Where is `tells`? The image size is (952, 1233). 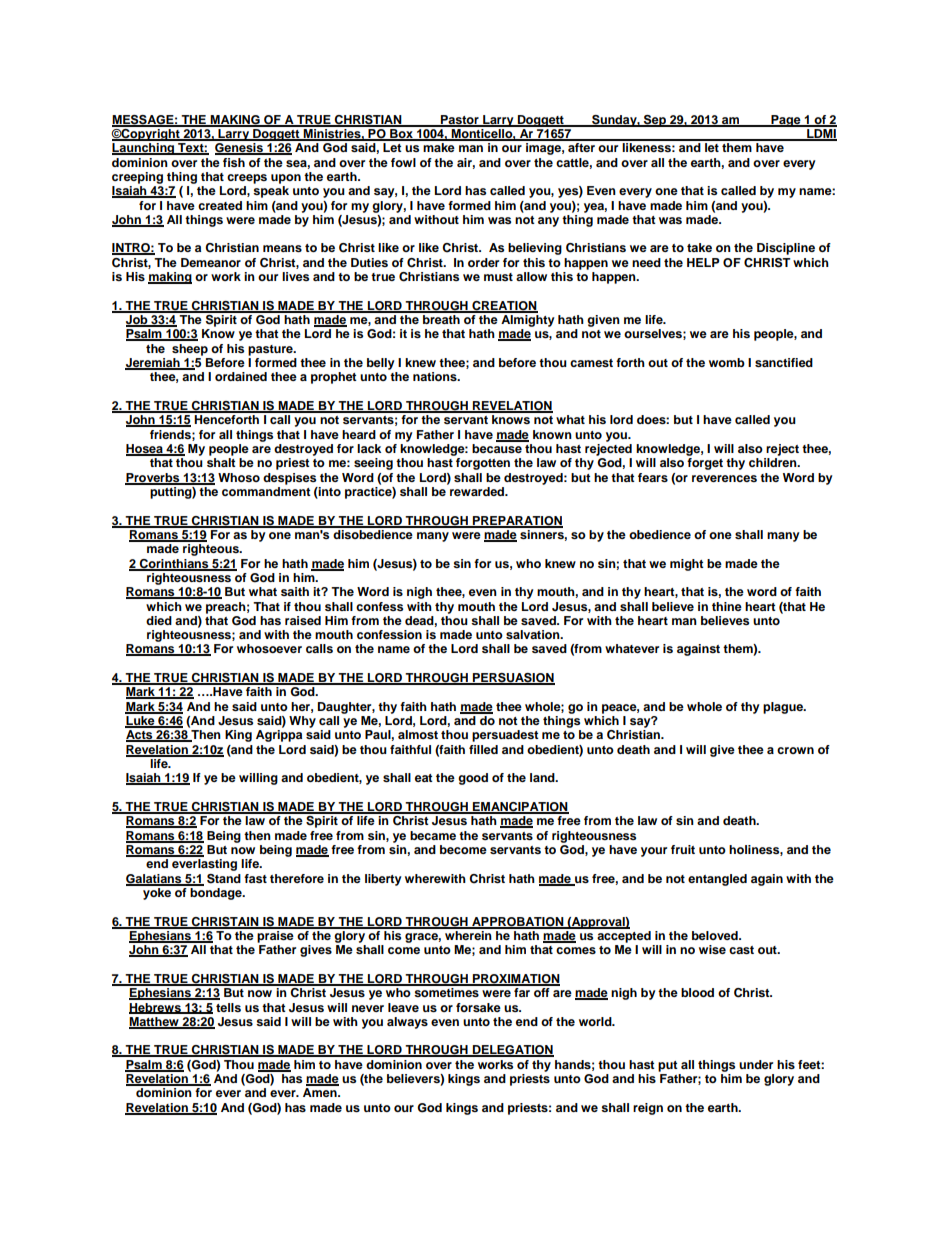 tells is located at coordinates (228, 1007).
